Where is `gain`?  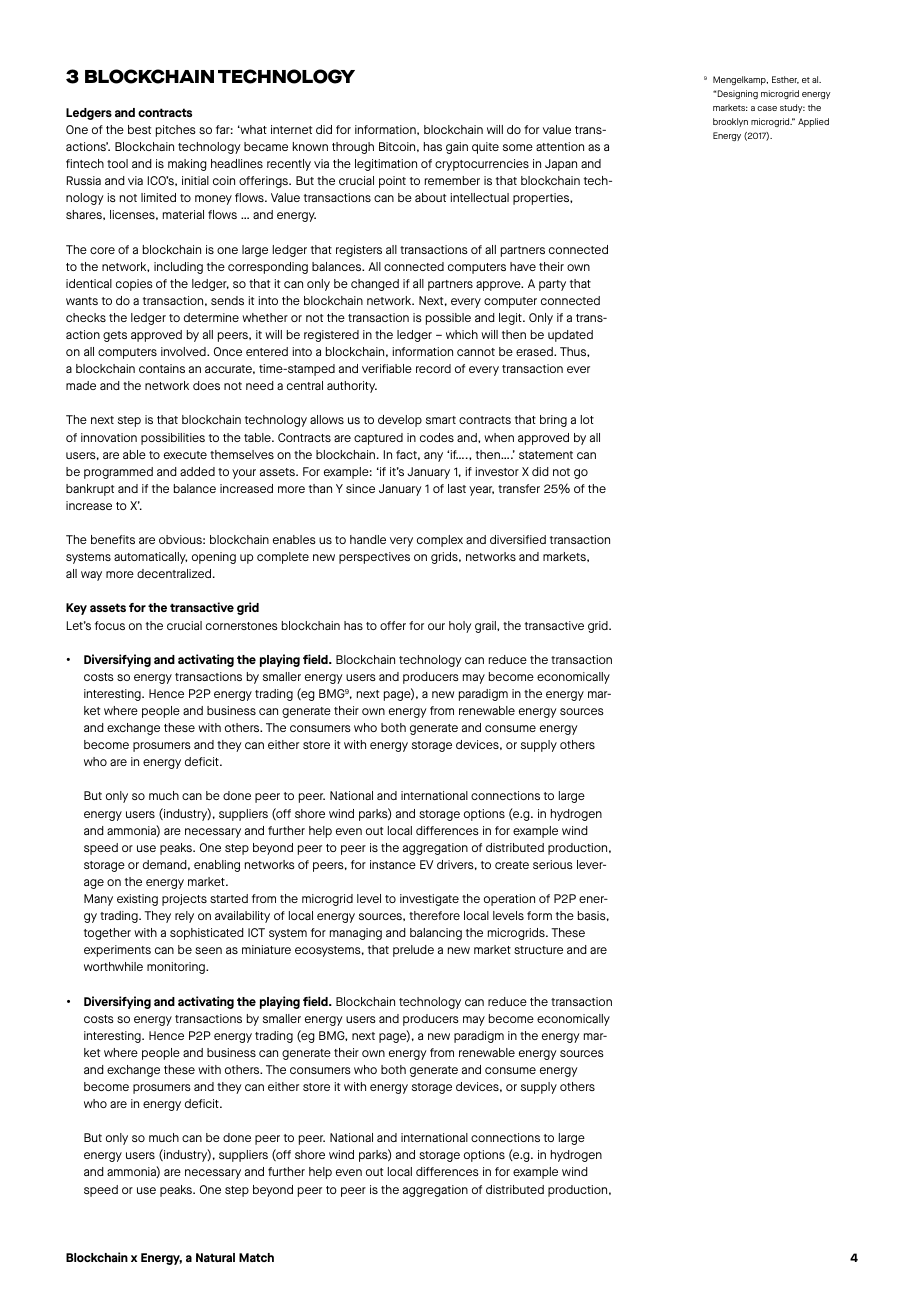 gain is located at coordinates (457, 148).
